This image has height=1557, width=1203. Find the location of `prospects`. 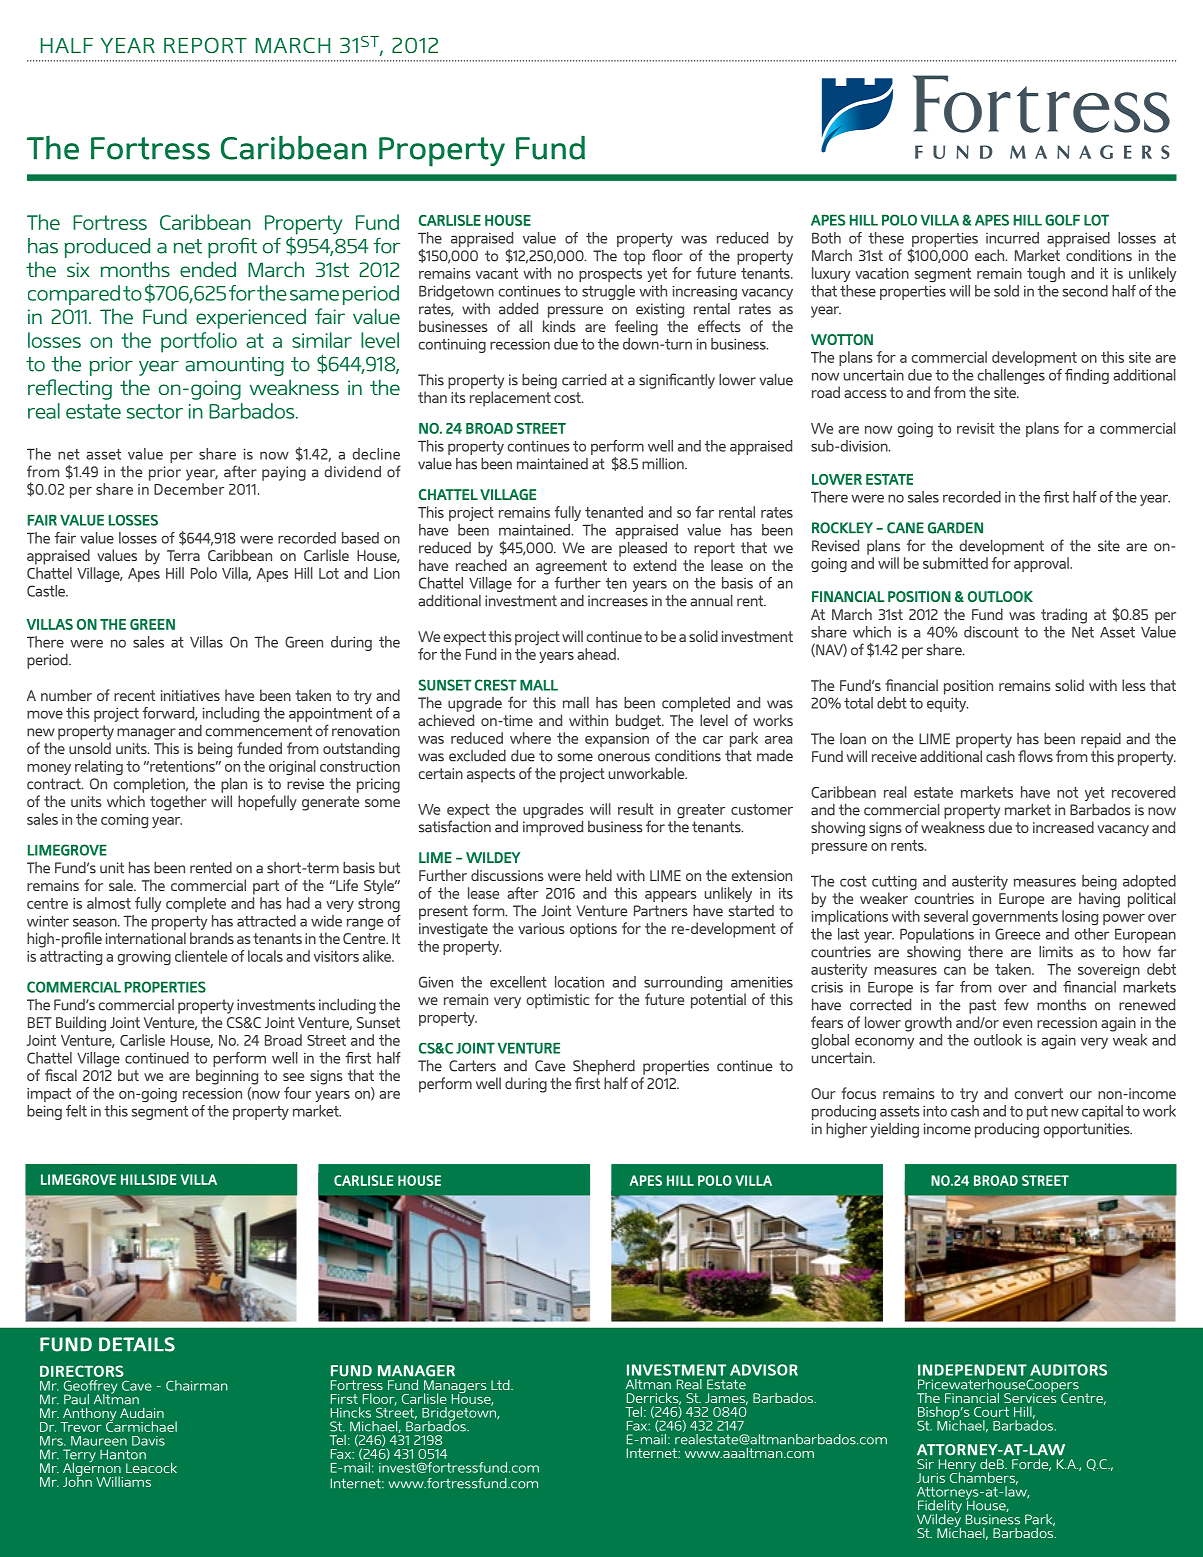

prospects is located at coordinates (610, 275).
